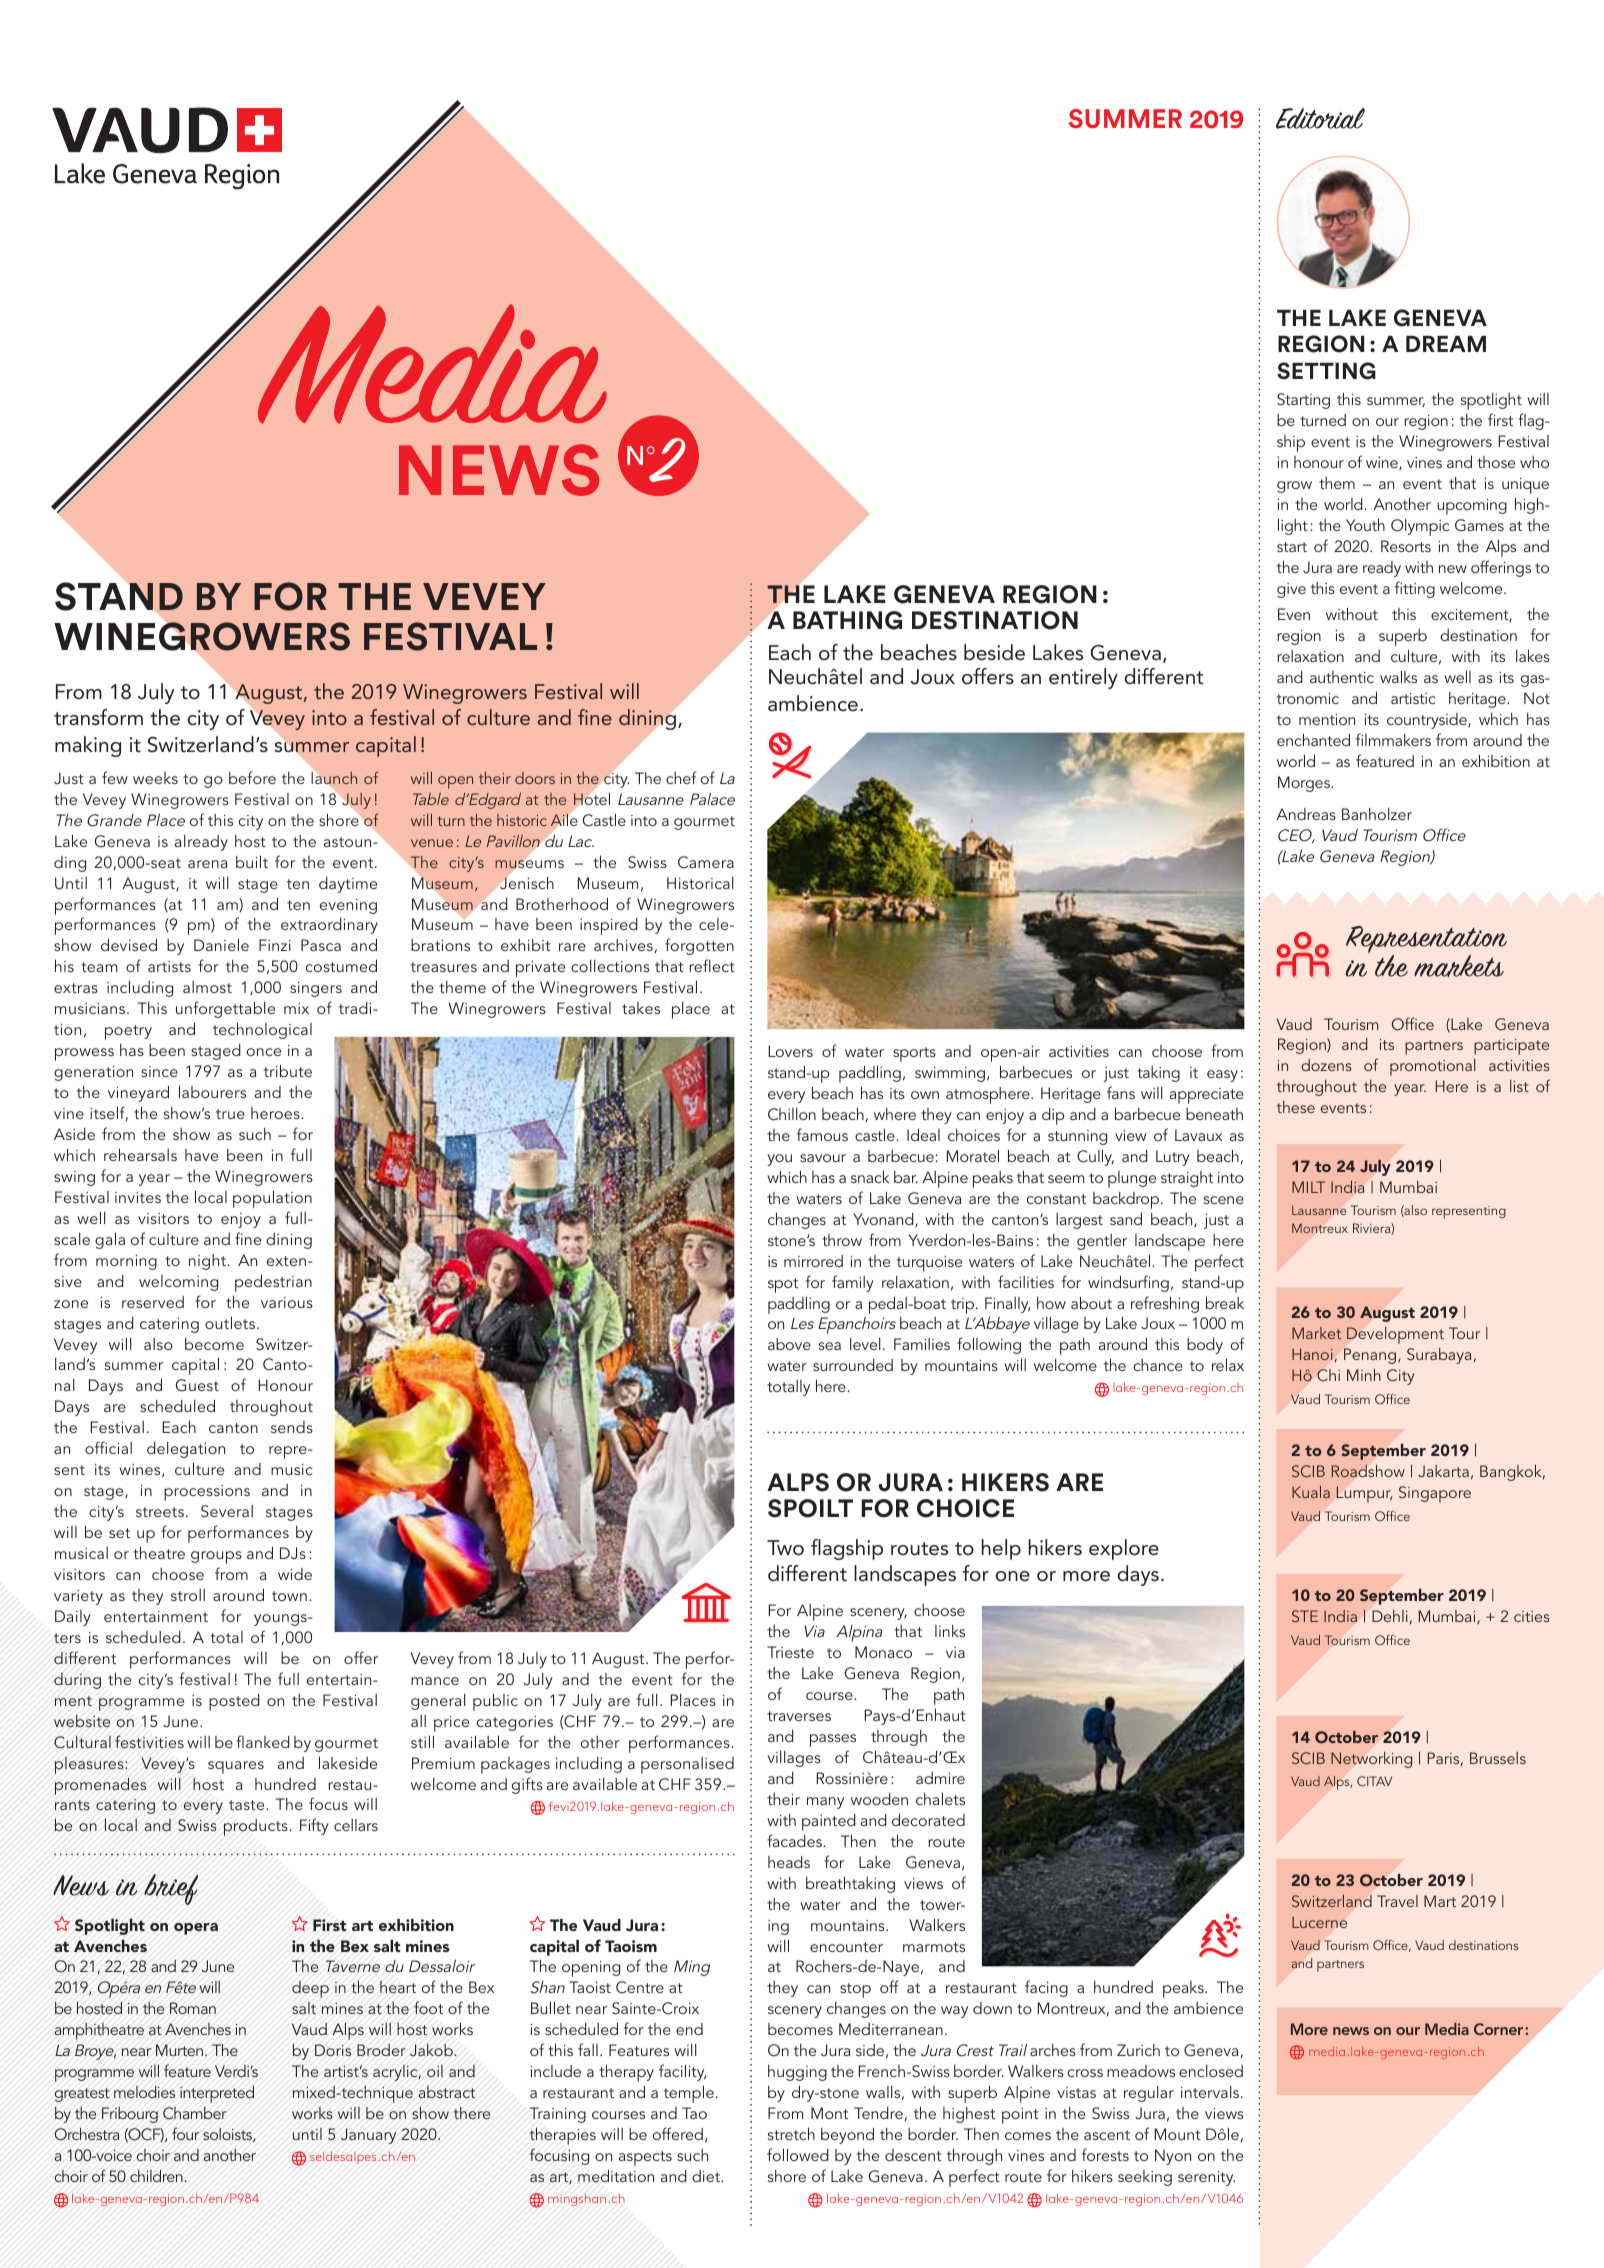  Describe the element at coordinates (217, 2094) in the screenshot. I see `interpreted` at that location.
